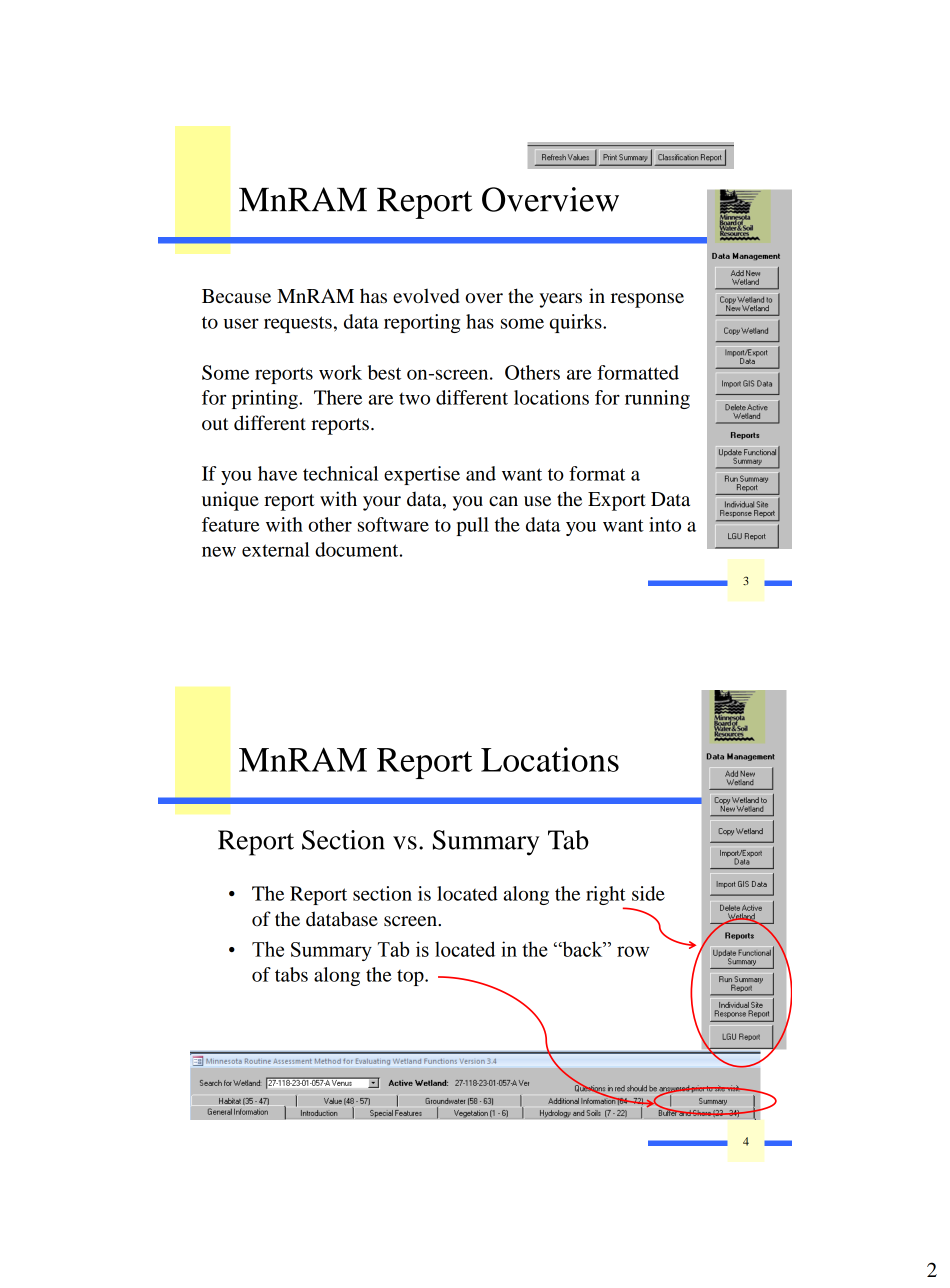  Describe the element at coordinates (472, 526) in the document. I see `pull` at that location.
